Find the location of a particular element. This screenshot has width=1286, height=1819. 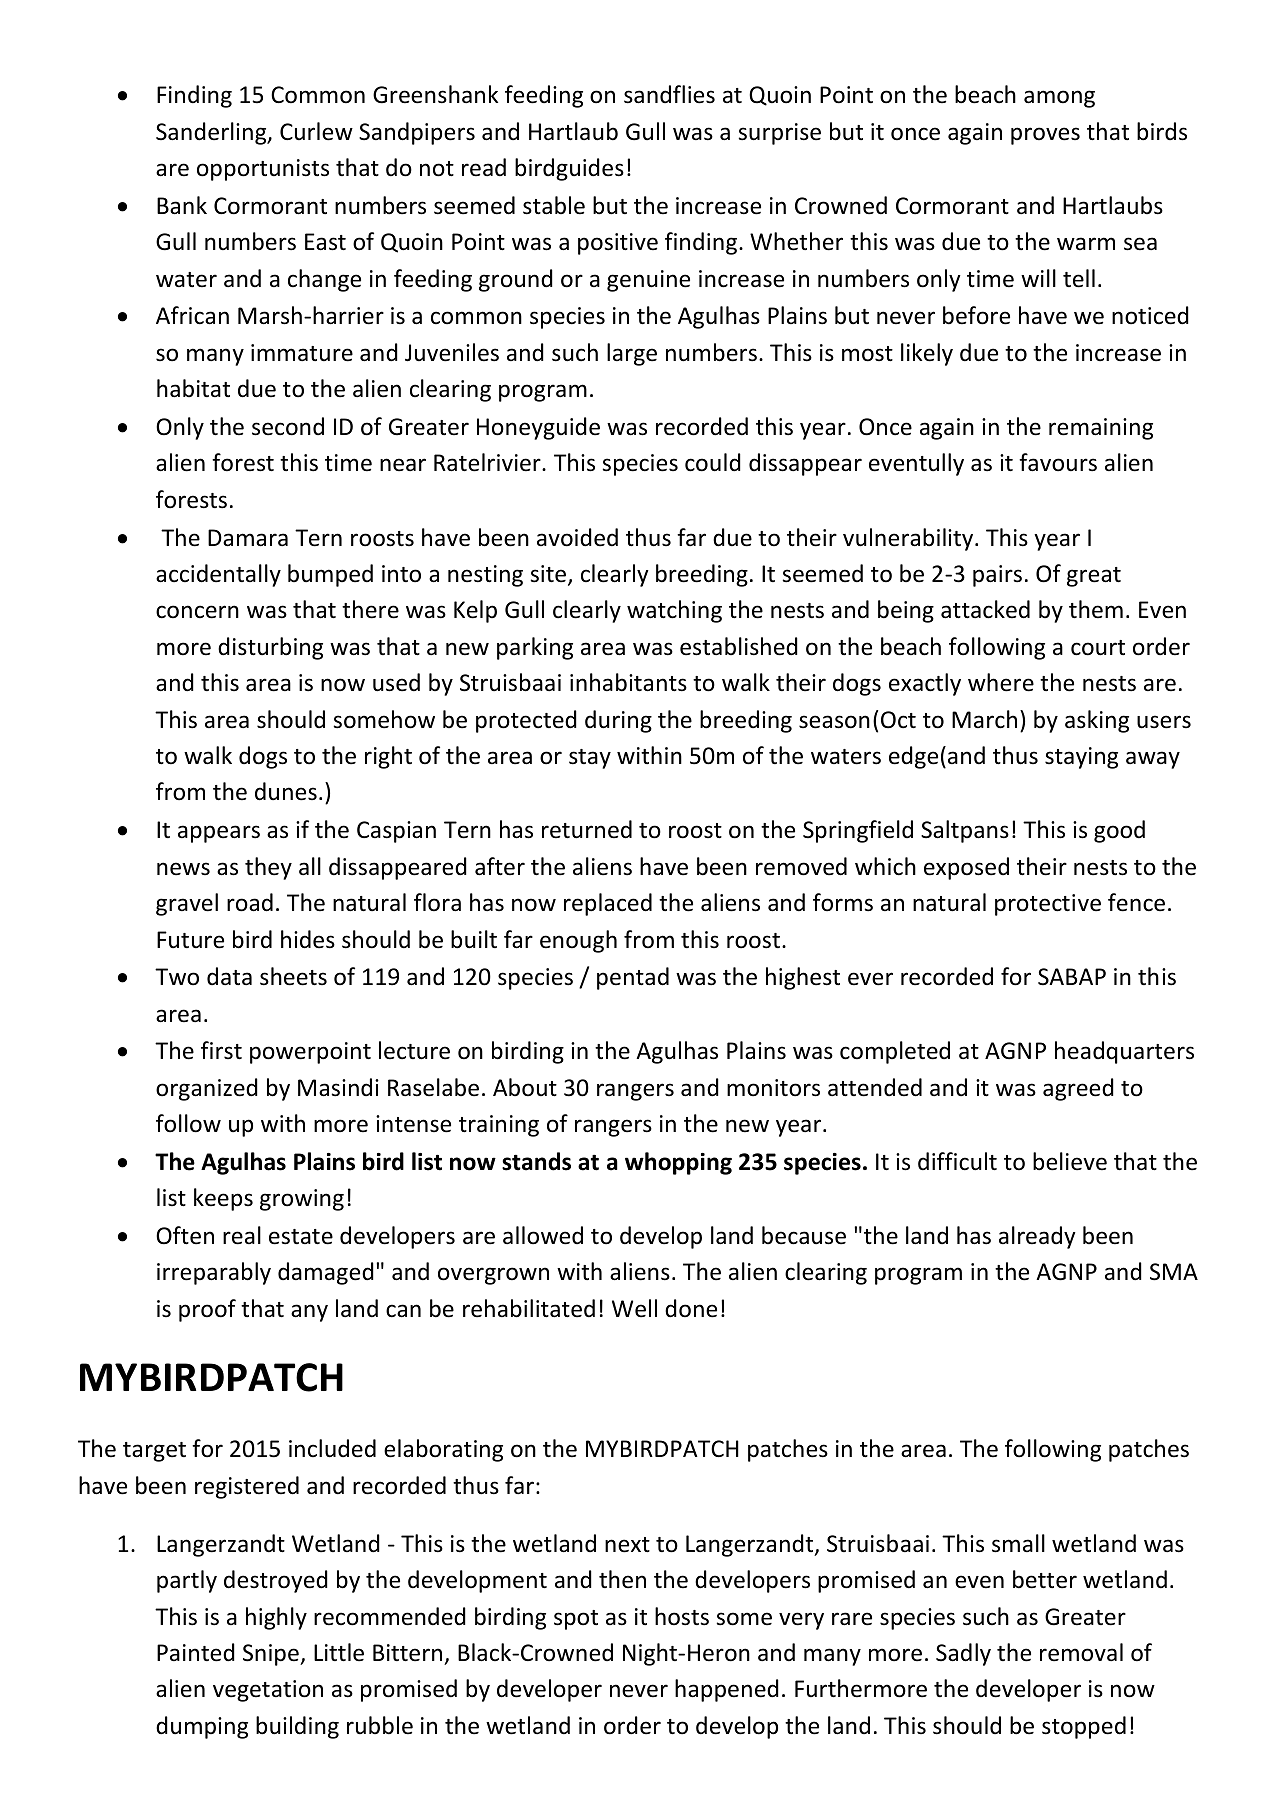

sandflies is located at coordinates (669, 94).
